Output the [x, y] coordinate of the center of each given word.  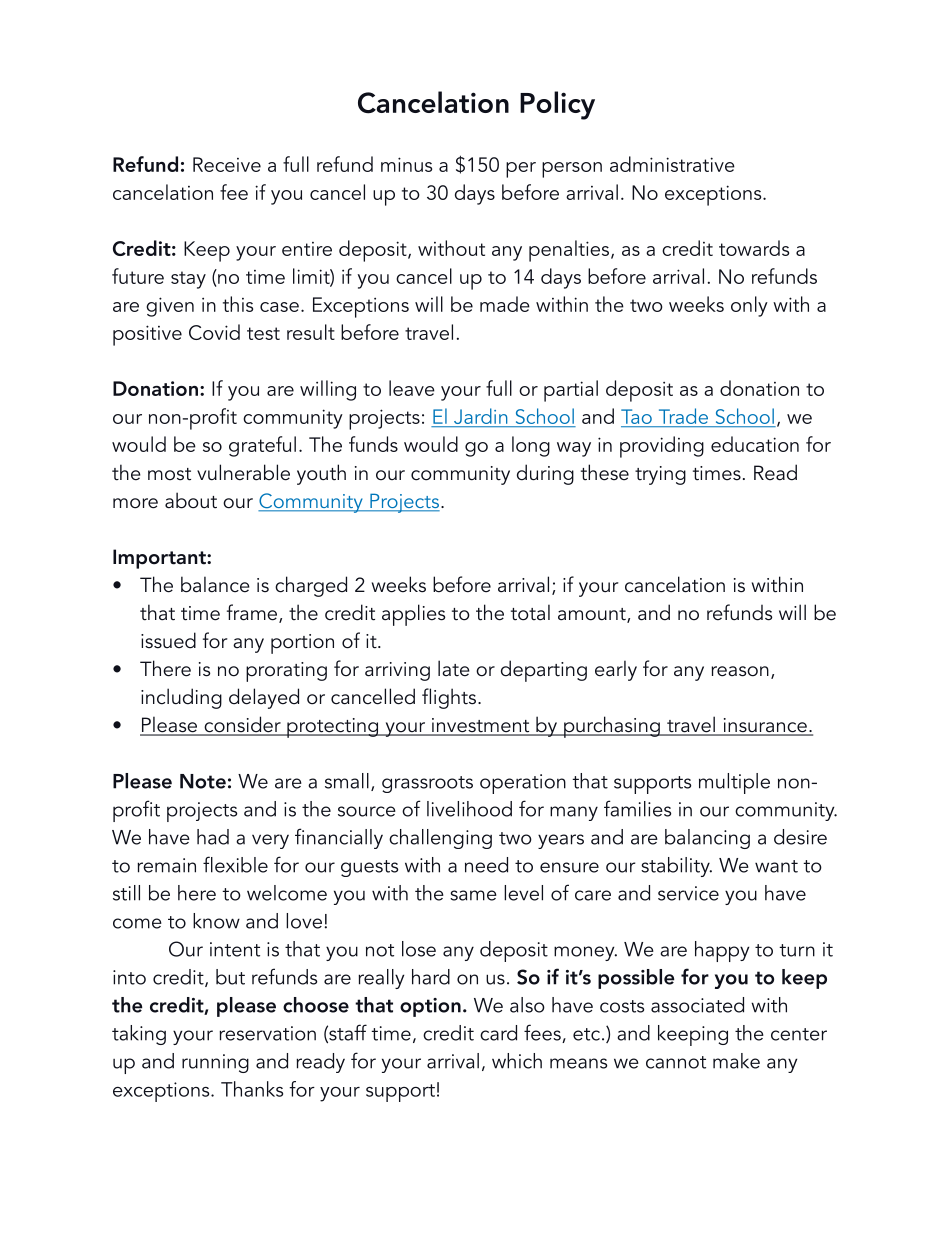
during [545, 474]
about [191, 500]
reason [740, 671]
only [749, 306]
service [688, 893]
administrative [672, 164]
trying [660, 475]
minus [406, 164]
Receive [227, 164]
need [486, 865]
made [505, 304]
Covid [214, 332]
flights [449, 698]
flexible [235, 864]
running [215, 1063]
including [181, 698]
